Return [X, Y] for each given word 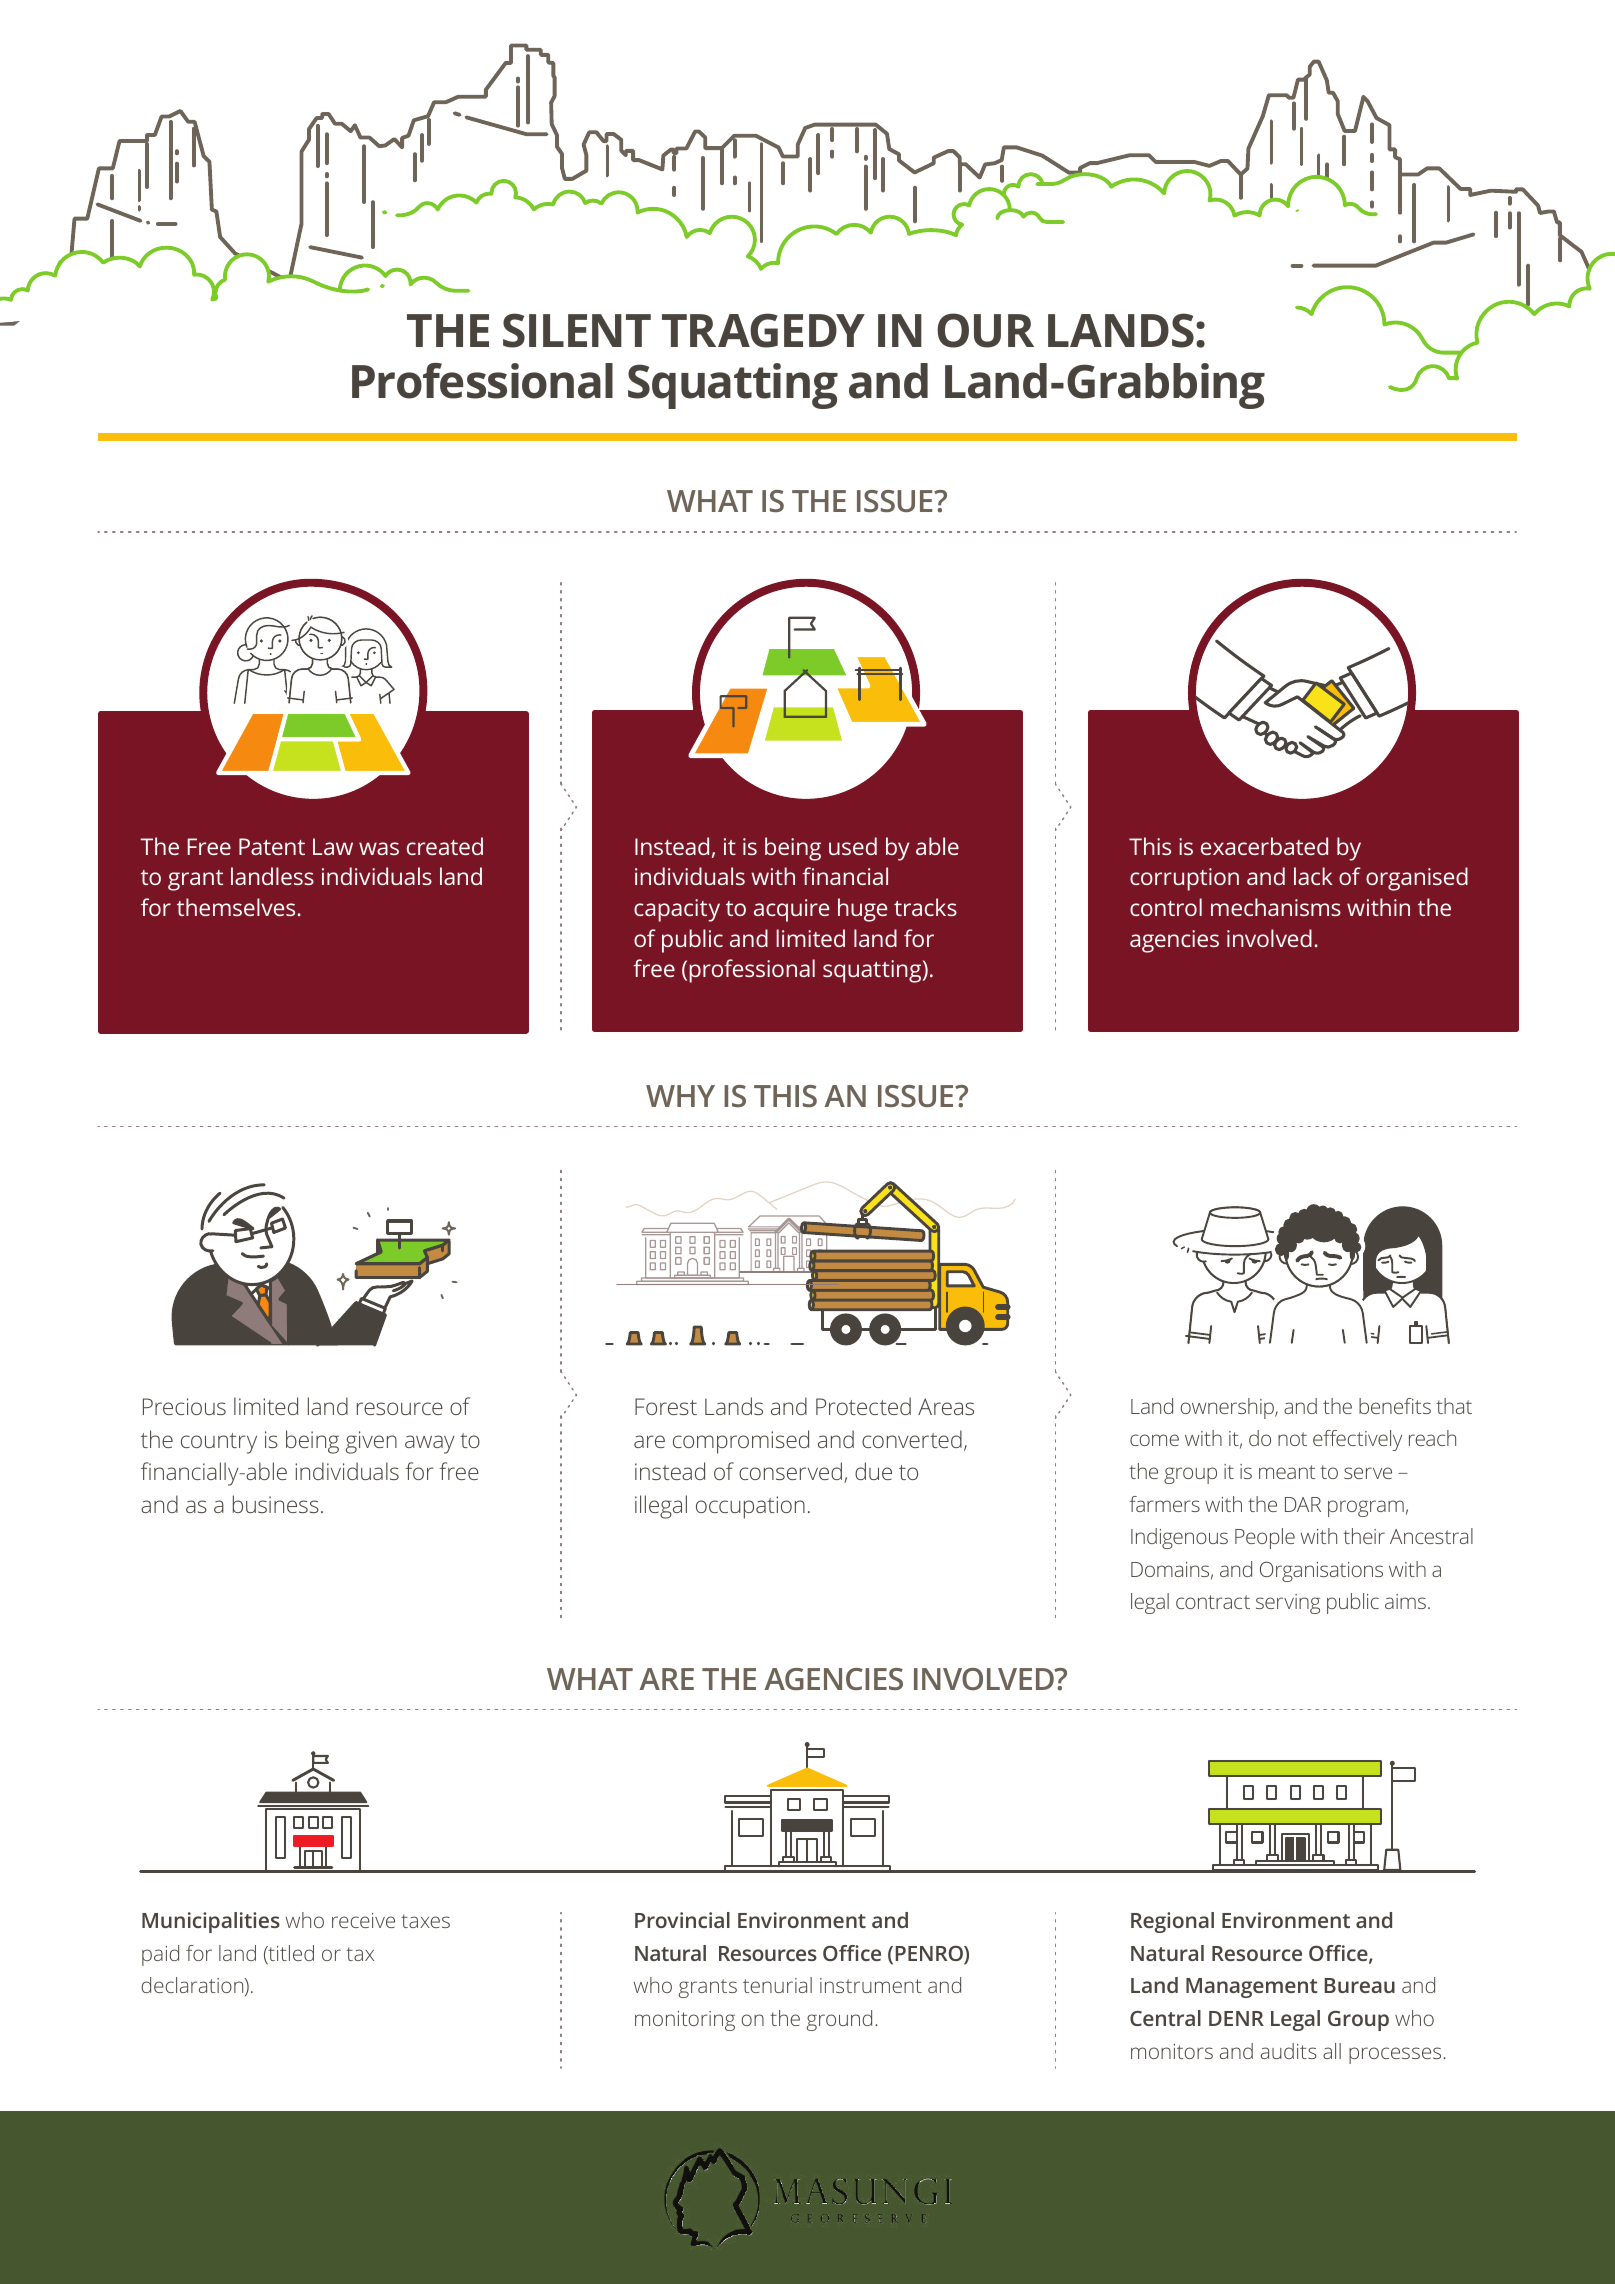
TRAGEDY [763, 330]
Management [1251, 1988]
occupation [750, 1507]
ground [839, 2020]
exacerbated [1264, 846]
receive [363, 1920]
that [1454, 1406]
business [276, 1504]
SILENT [577, 330]
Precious [184, 1406]
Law [333, 846]
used [853, 846]
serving [1288, 1604]
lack [1313, 876]
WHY [680, 1096]
